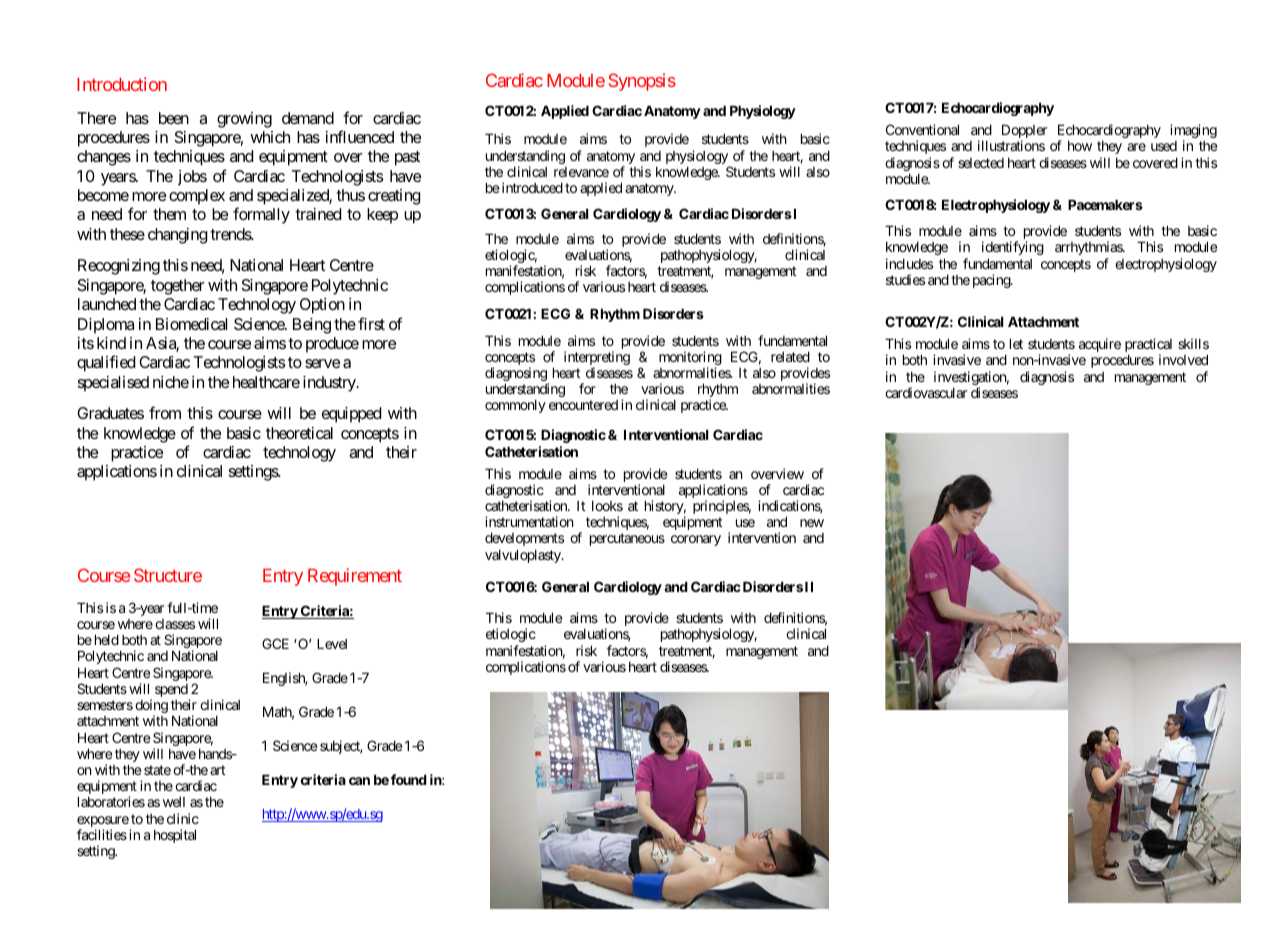 This screenshot has width=1288, height=940. What do you see at coordinates (642, 82) in the screenshot?
I see `Synopsis` at bounding box center [642, 82].
